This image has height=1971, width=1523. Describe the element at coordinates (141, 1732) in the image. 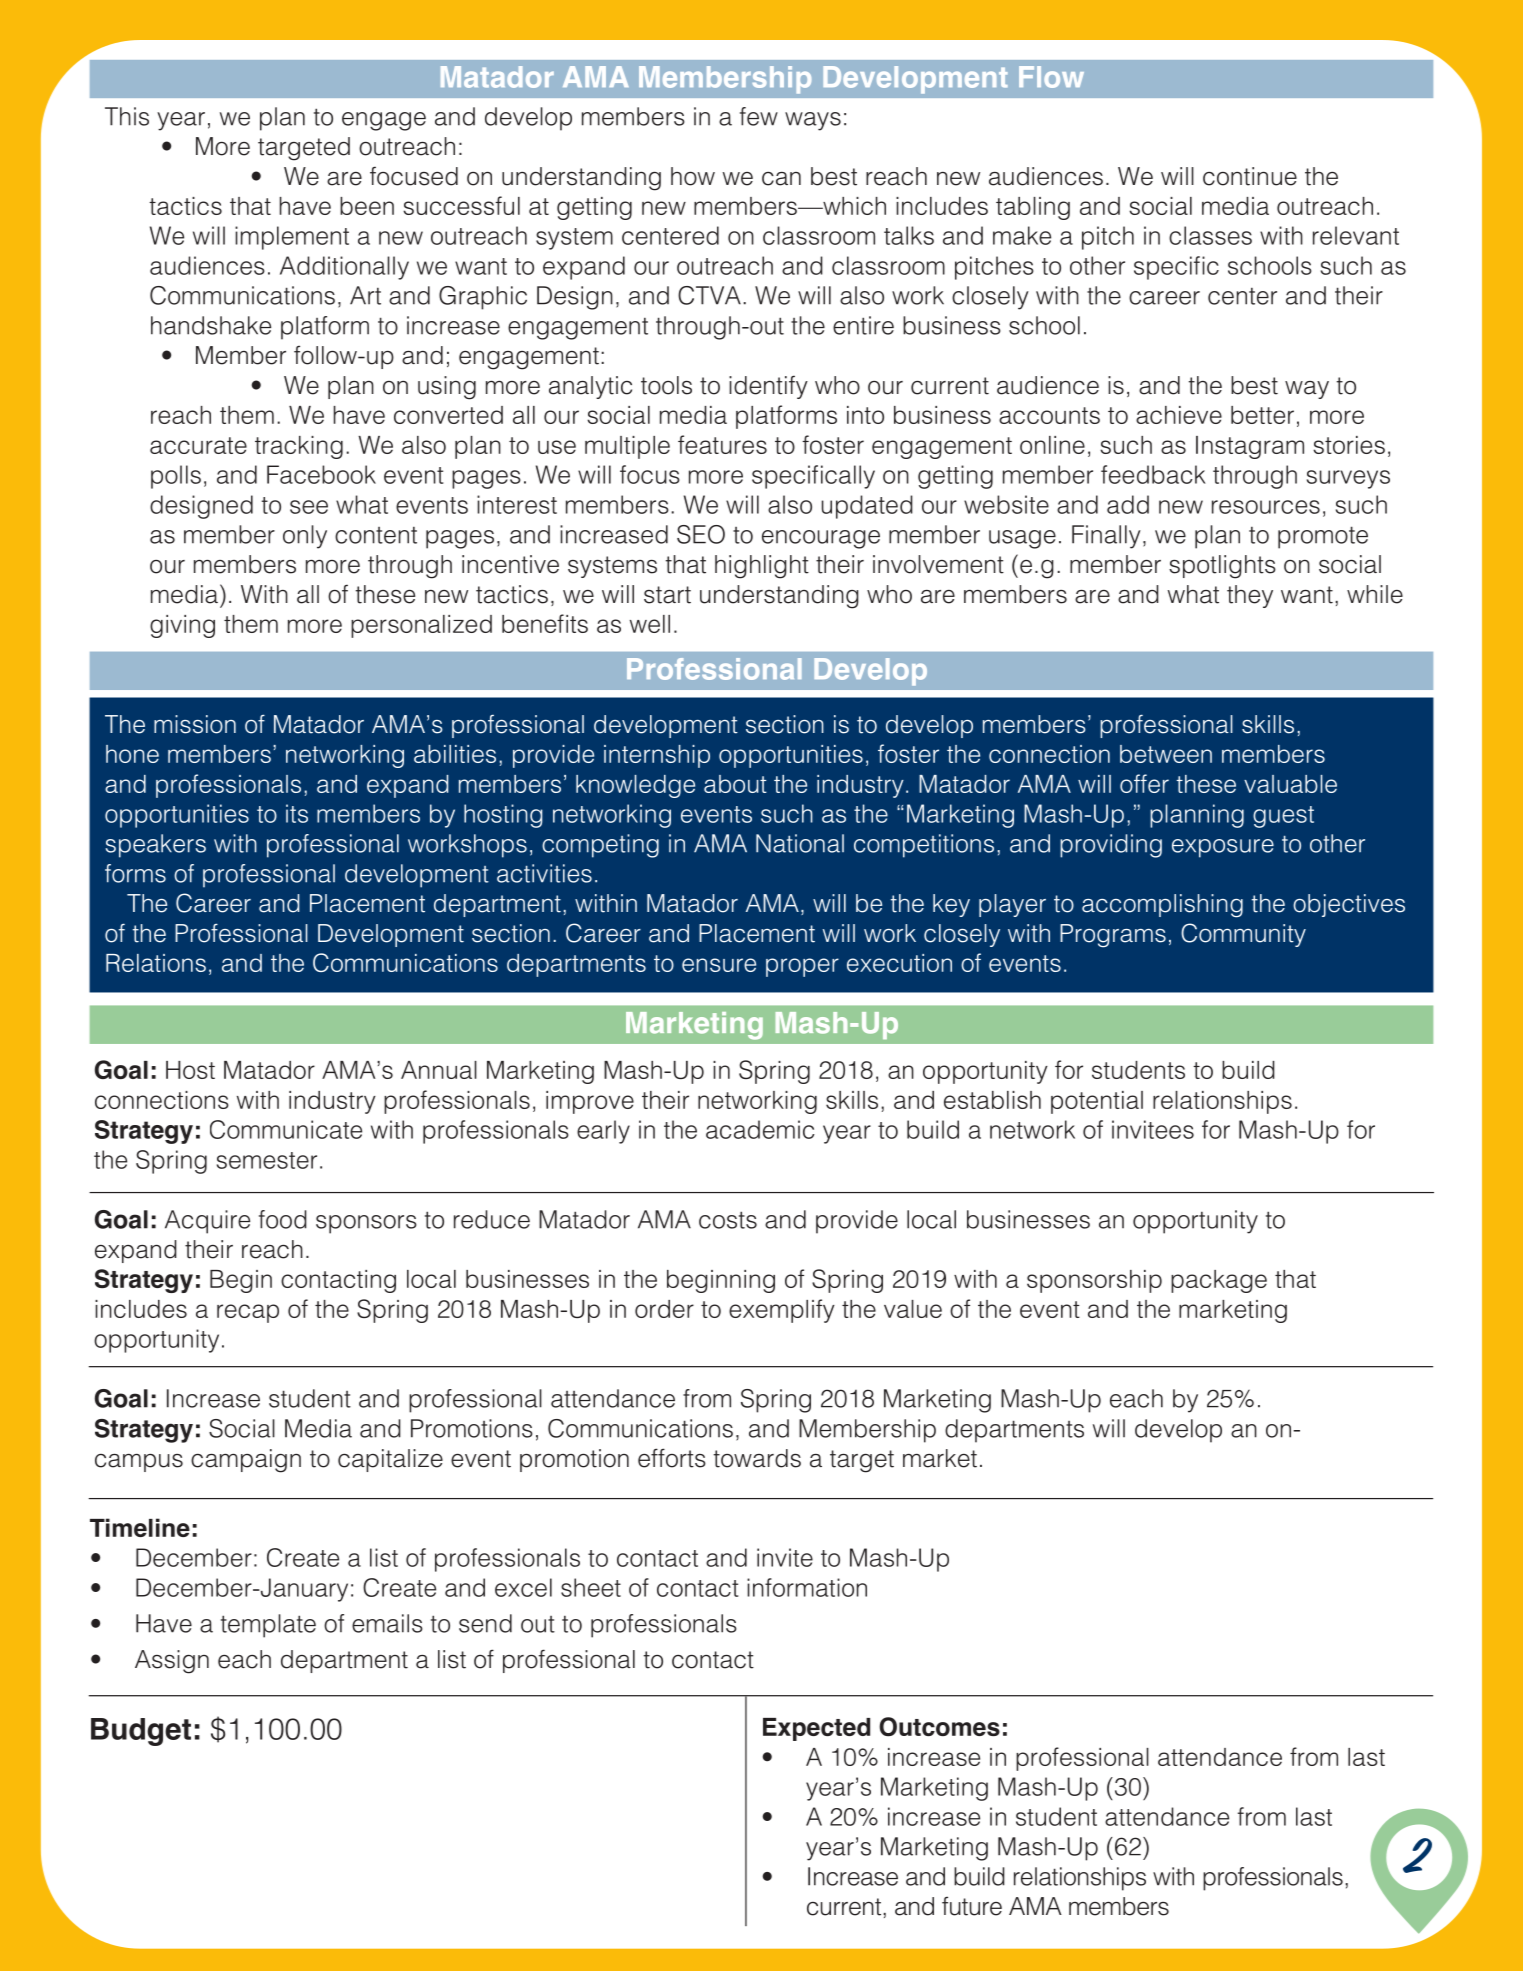

I see `Budget` at that location.
